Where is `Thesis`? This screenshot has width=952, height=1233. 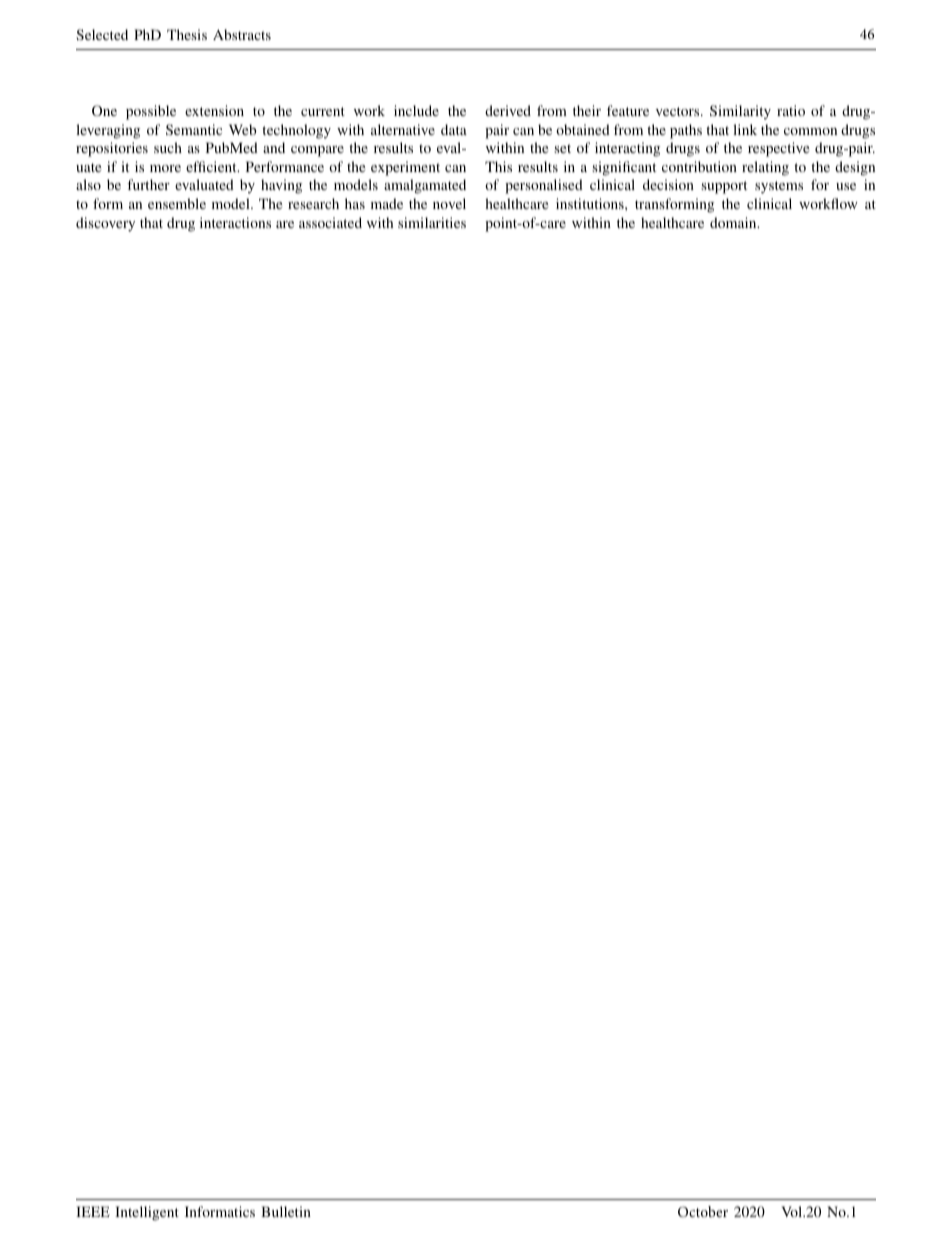
Thesis is located at coordinates (187, 34).
